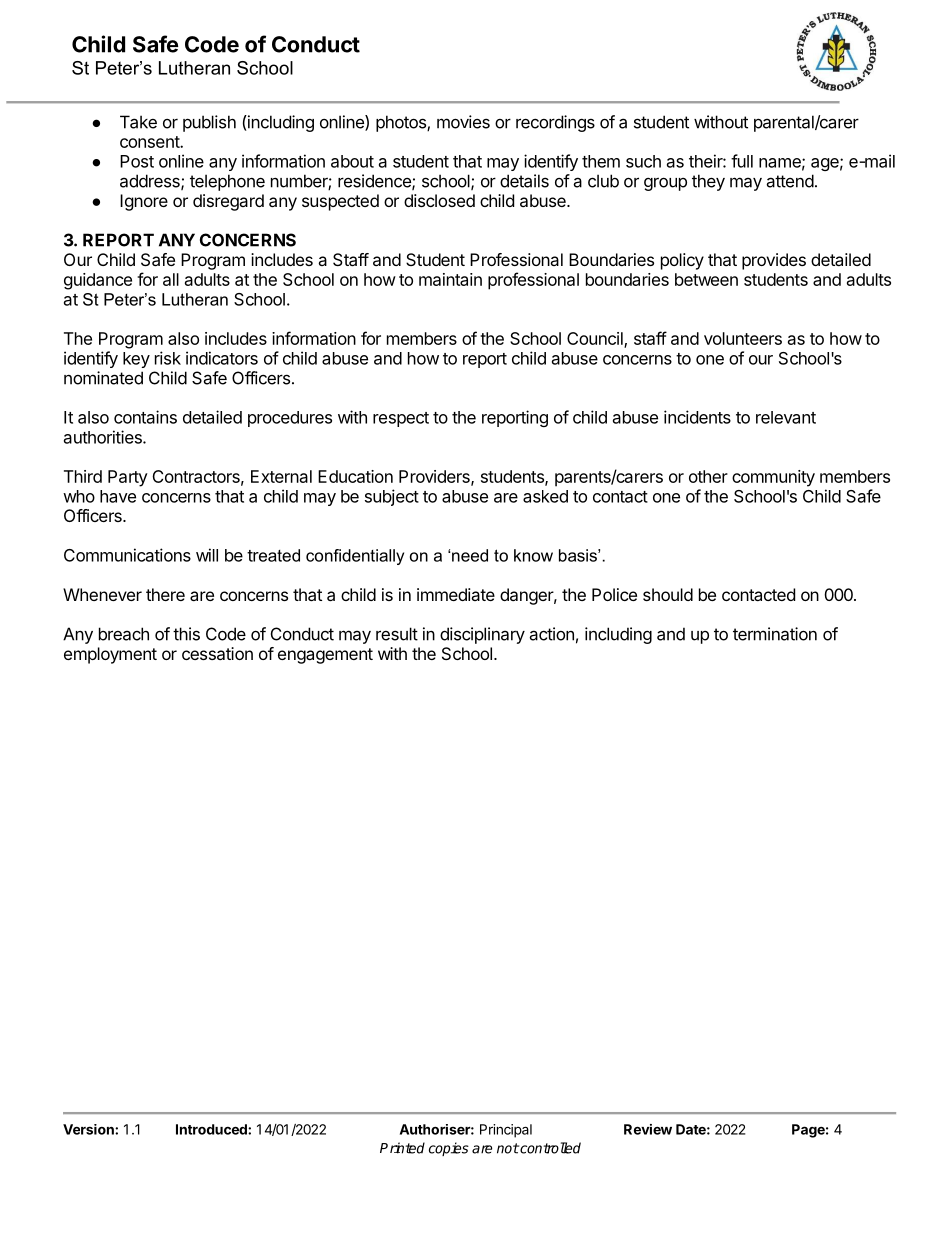  Describe the element at coordinates (212, 1129) in the page. I see `Introduced` at that location.
